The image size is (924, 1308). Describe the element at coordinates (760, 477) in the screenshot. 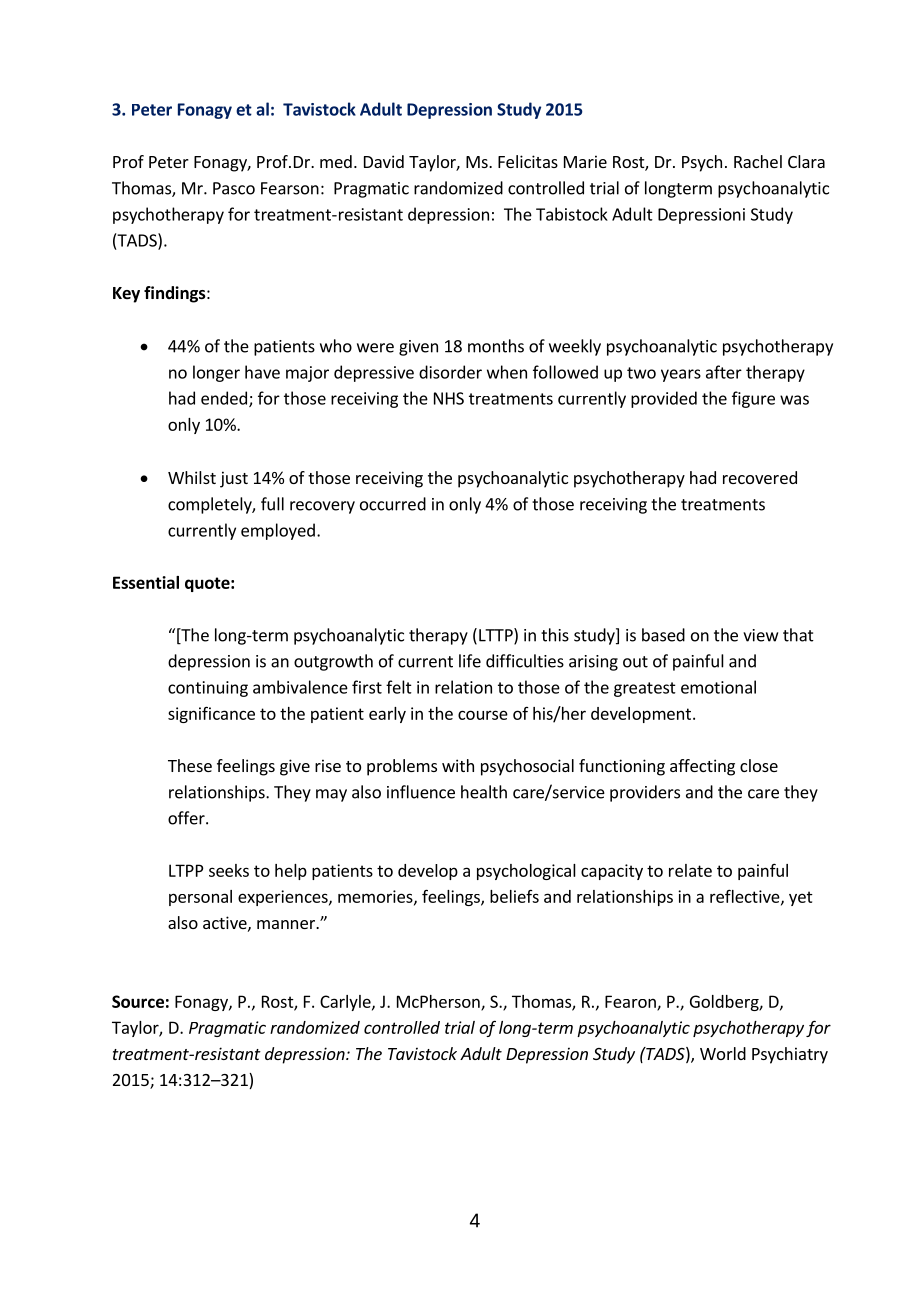

I see `recovered` at that location.
